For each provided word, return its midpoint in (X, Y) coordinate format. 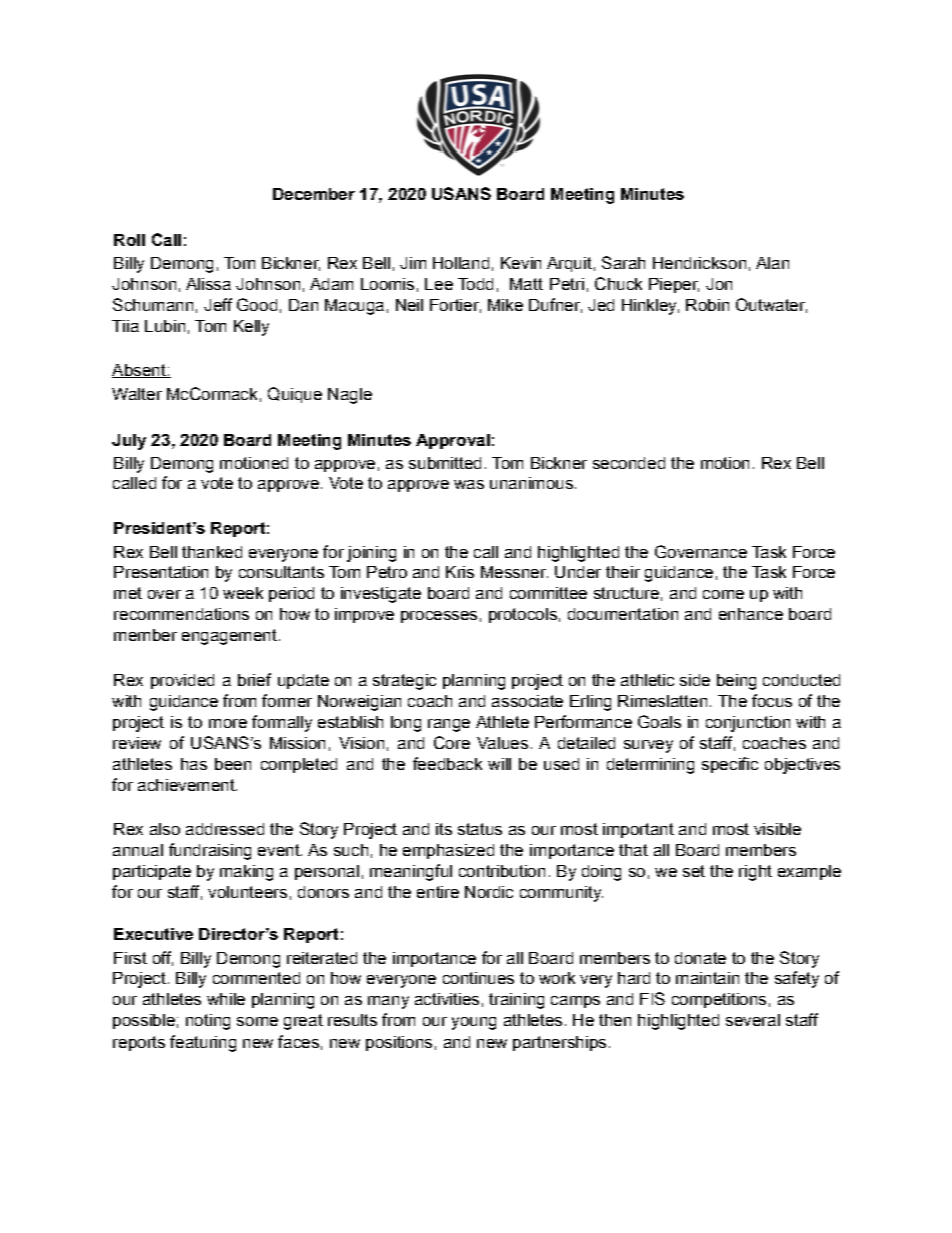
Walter (137, 394)
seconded (629, 463)
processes (439, 617)
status (480, 829)
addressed (225, 829)
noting (208, 1022)
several (753, 1020)
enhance (751, 614)
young (474, 1023)
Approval (453, 441)
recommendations (181, 614)
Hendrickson (699, 263)
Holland (461, 263)
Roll (129, 240)
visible (777, 829)
